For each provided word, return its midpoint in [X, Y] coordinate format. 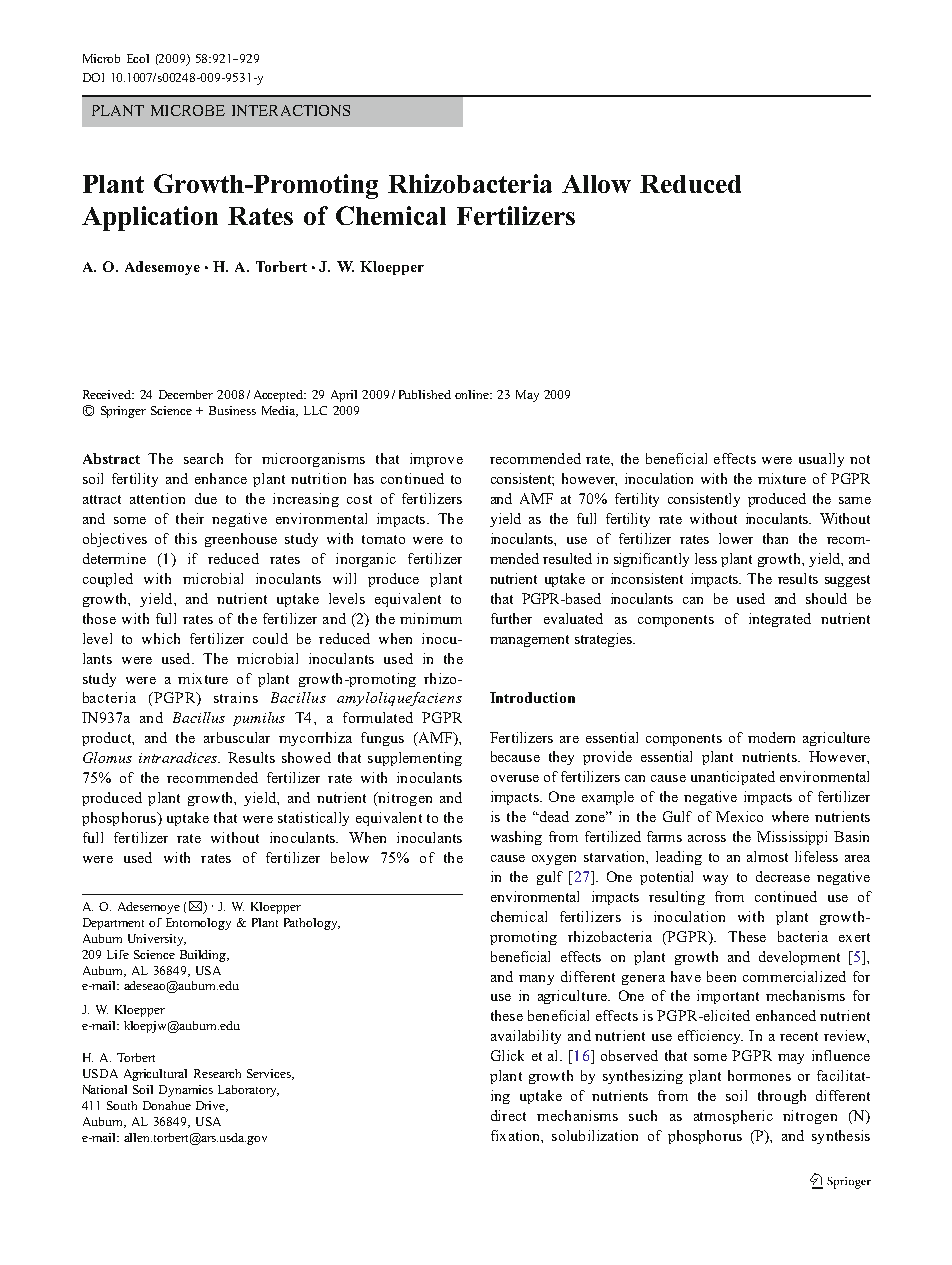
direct [508, 1115]
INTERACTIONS [291, 110]
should [826, 598]
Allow [596, 184]
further [511, 618]
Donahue [167, 1105]
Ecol [138, 58]
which [161, 638]
